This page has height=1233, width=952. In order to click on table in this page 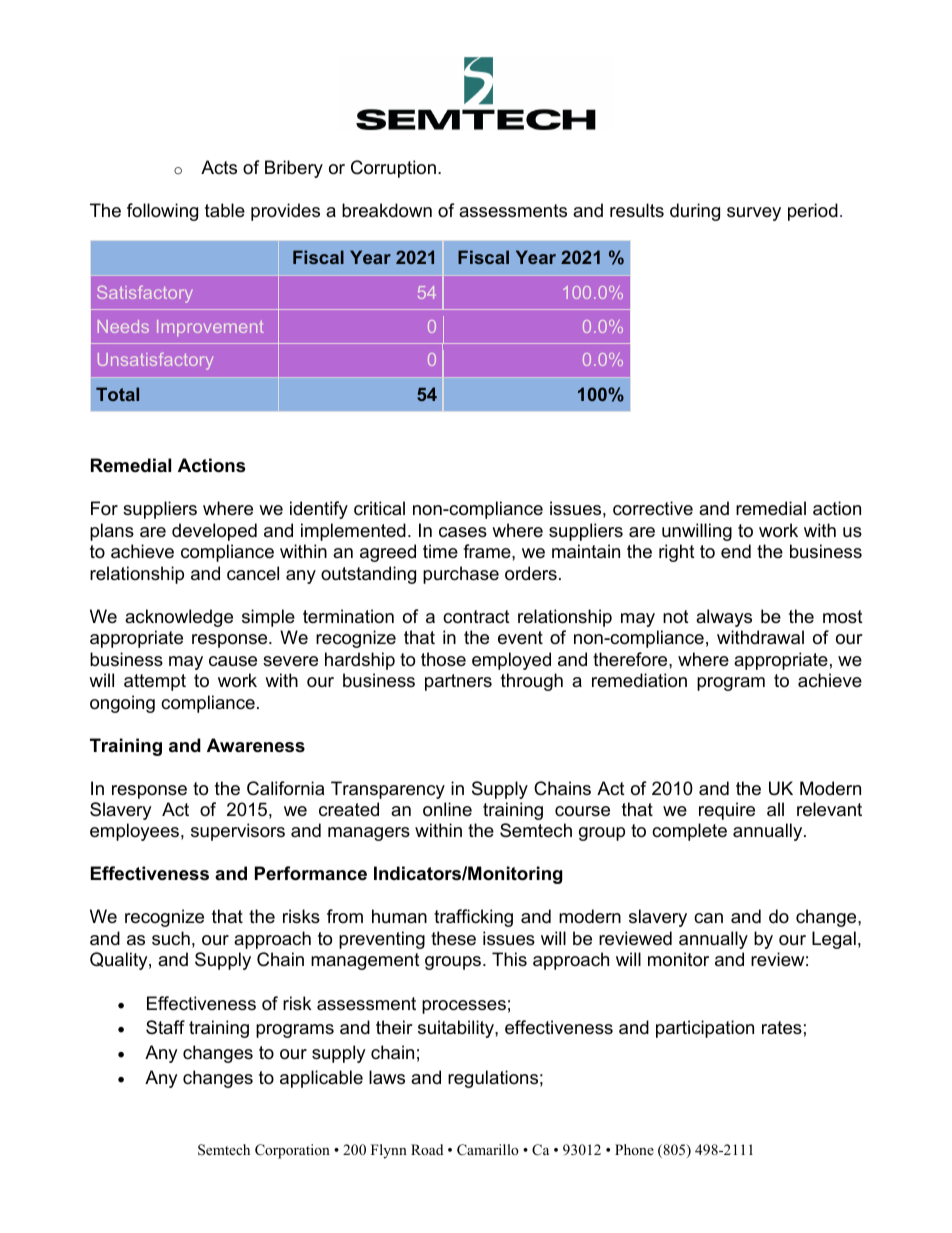, I will do `click(225, 210)`.
